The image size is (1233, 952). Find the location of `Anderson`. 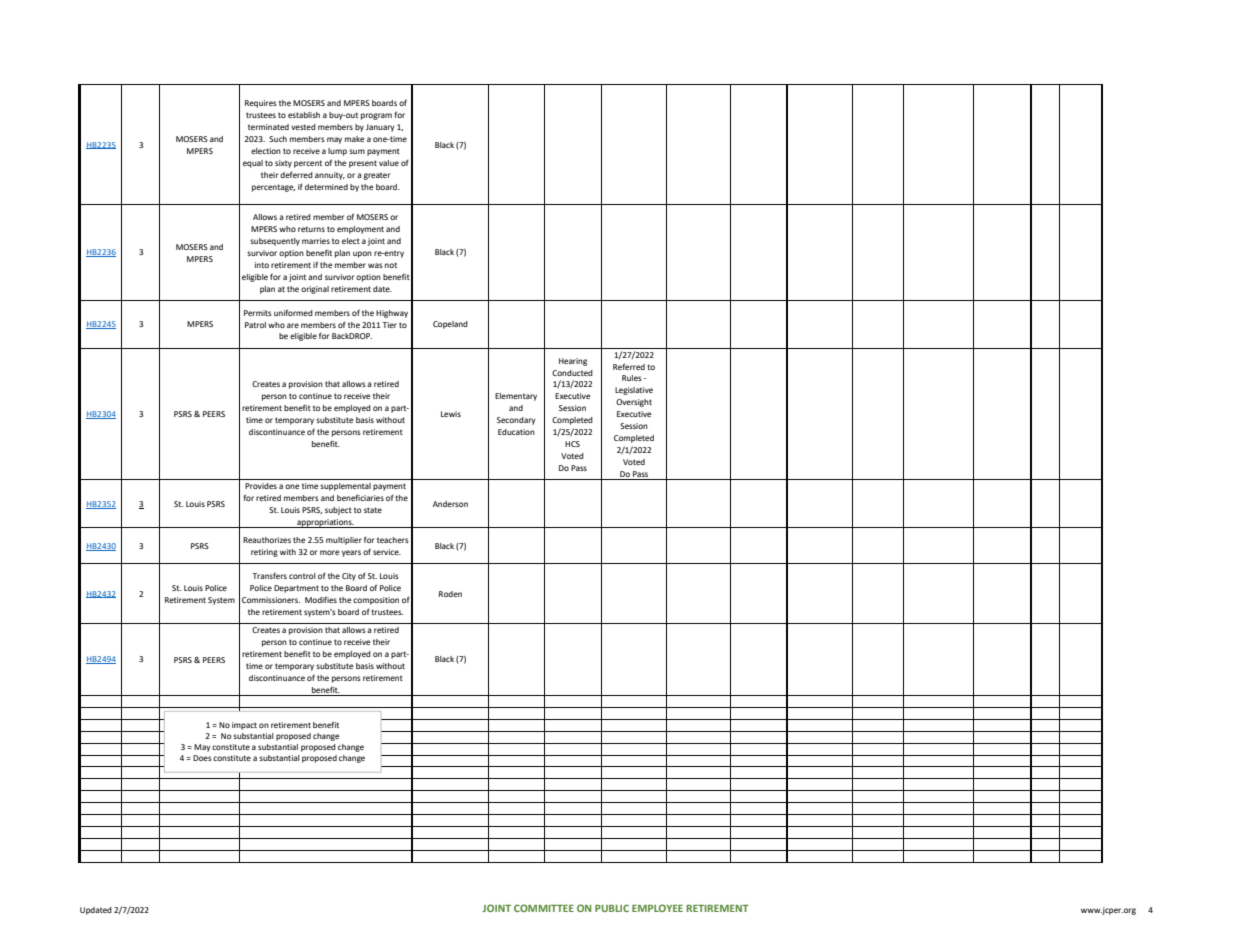

Anderson is located at coordinates (450, 504).
